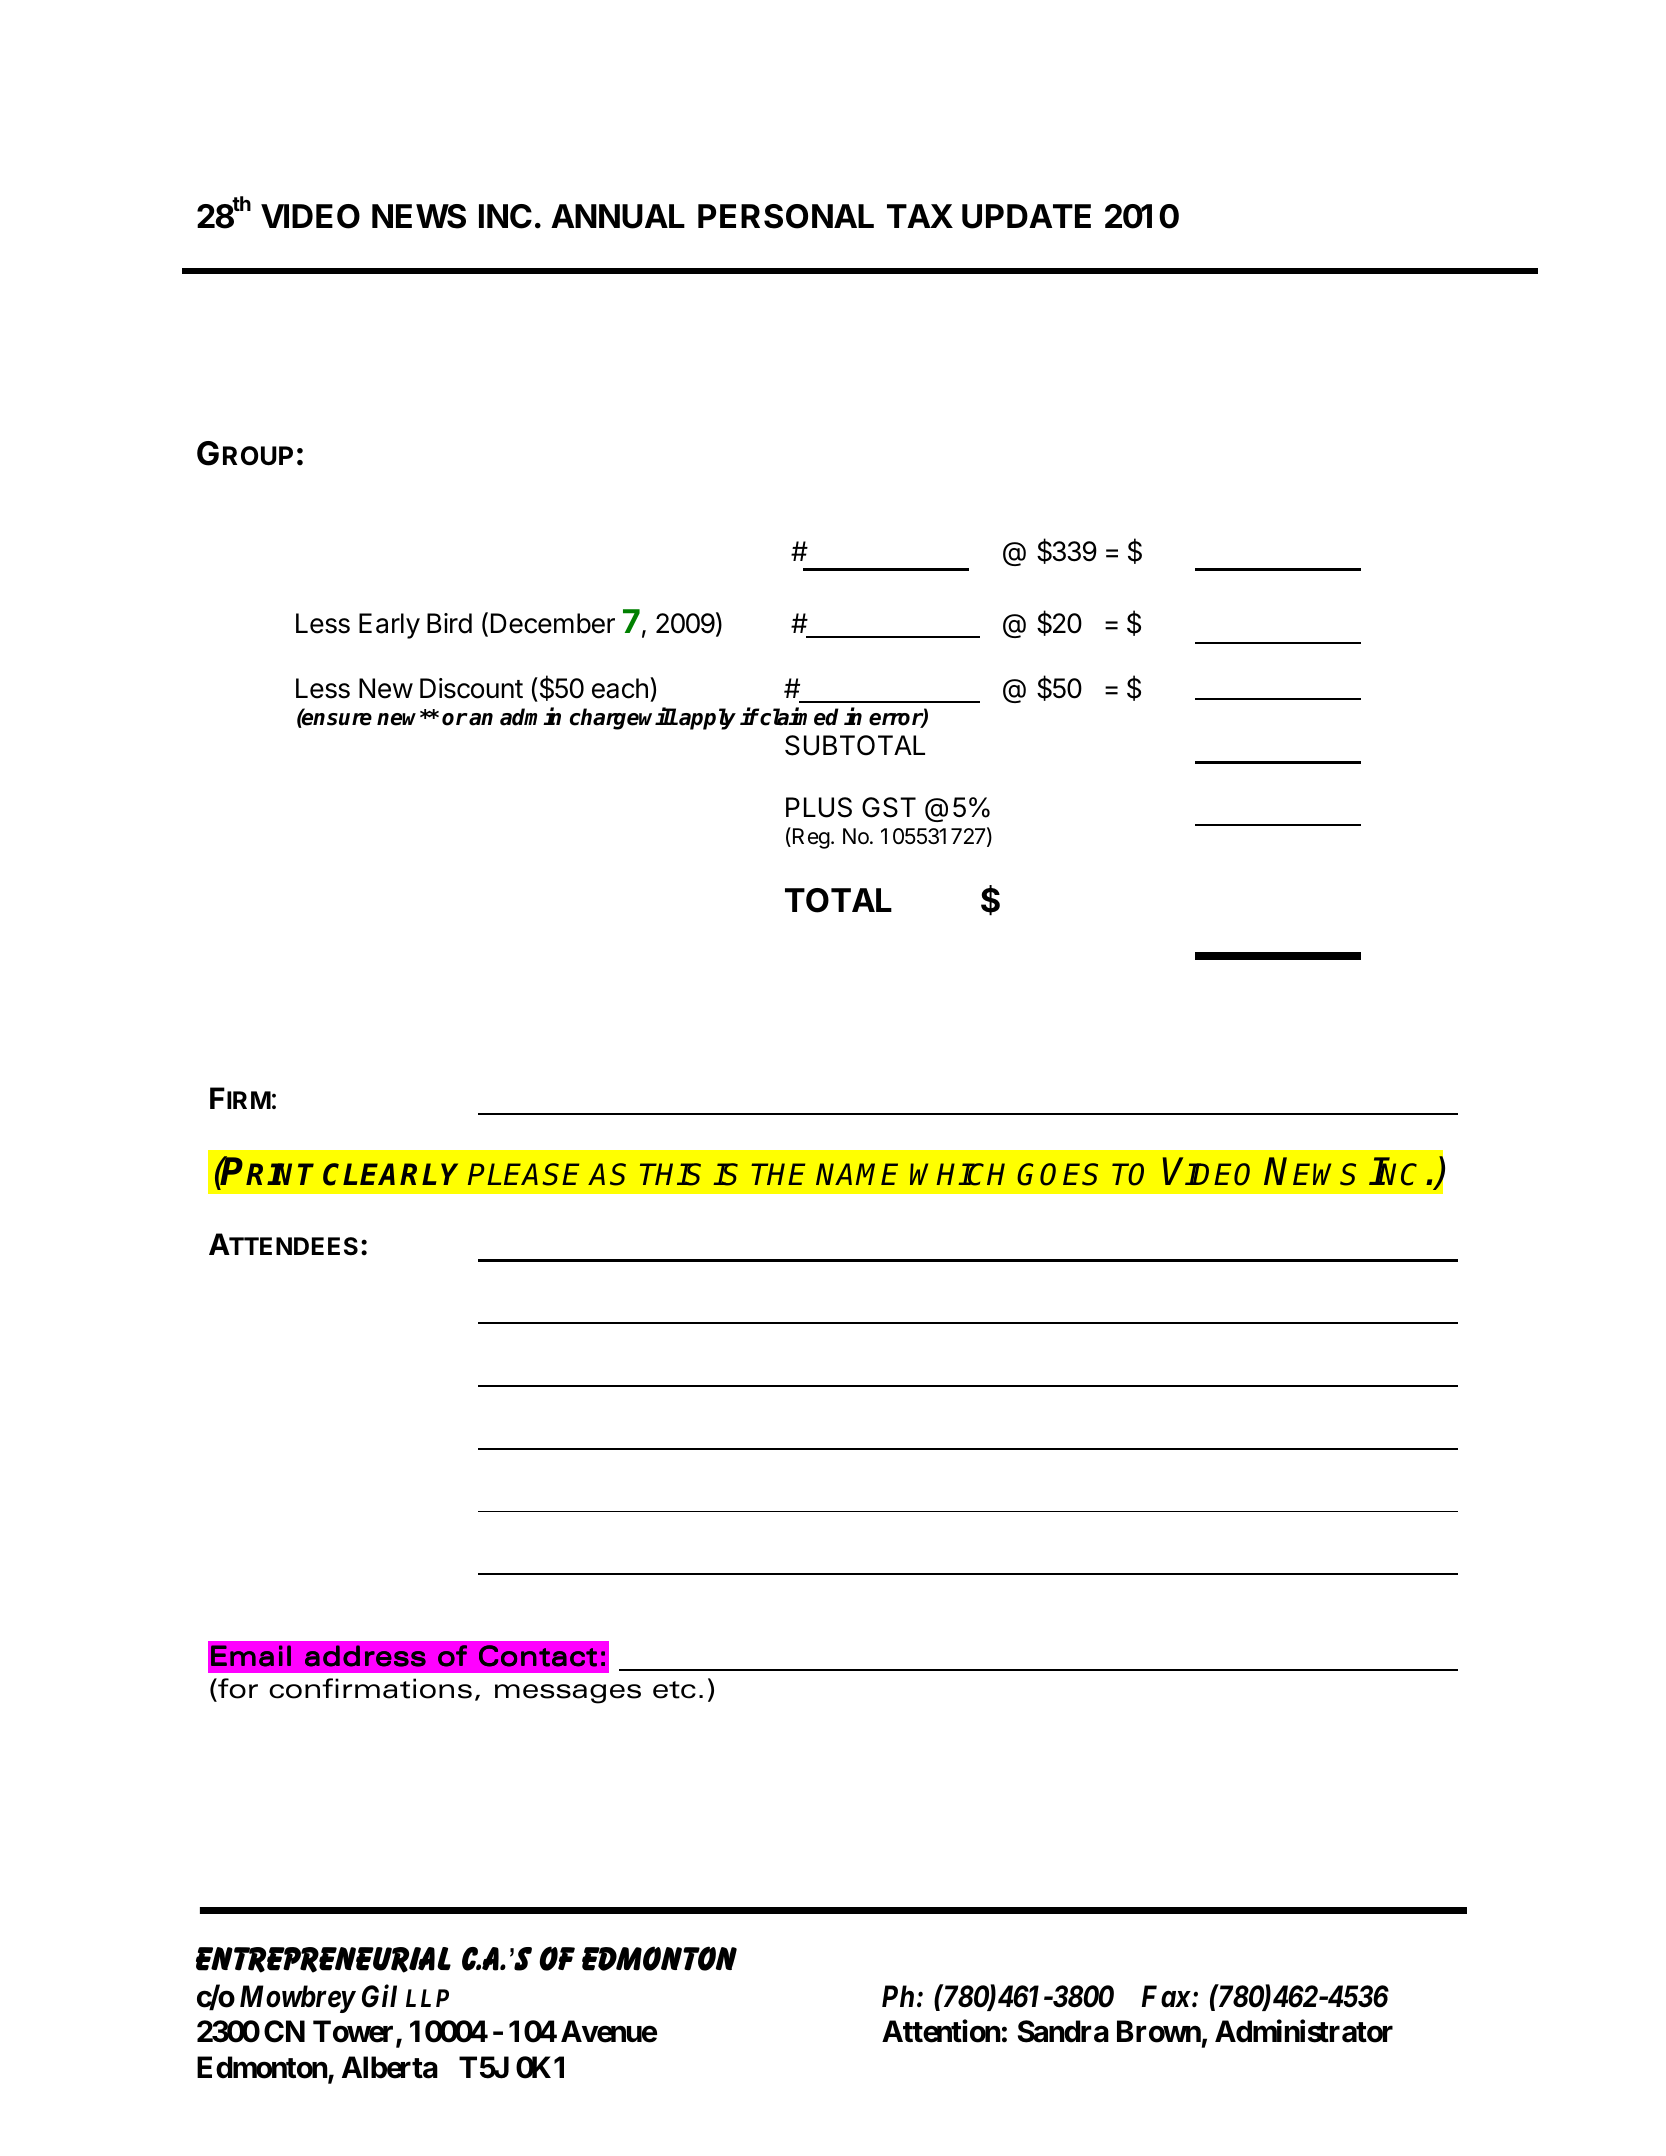  I want to click on GST, so click(889, 807).
